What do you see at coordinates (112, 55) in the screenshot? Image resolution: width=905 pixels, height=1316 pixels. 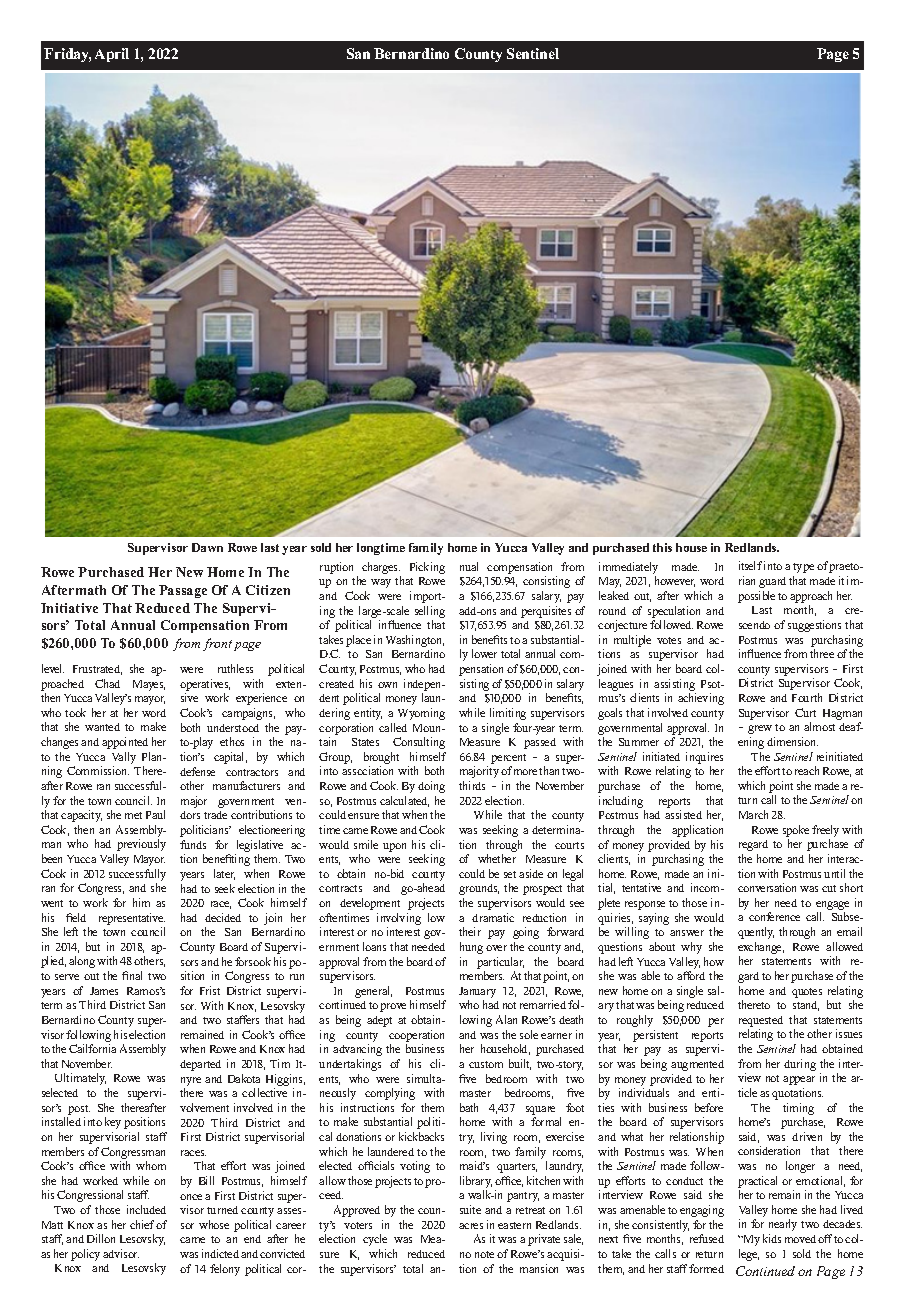 I see `April` at bounding box center [112, 55].
